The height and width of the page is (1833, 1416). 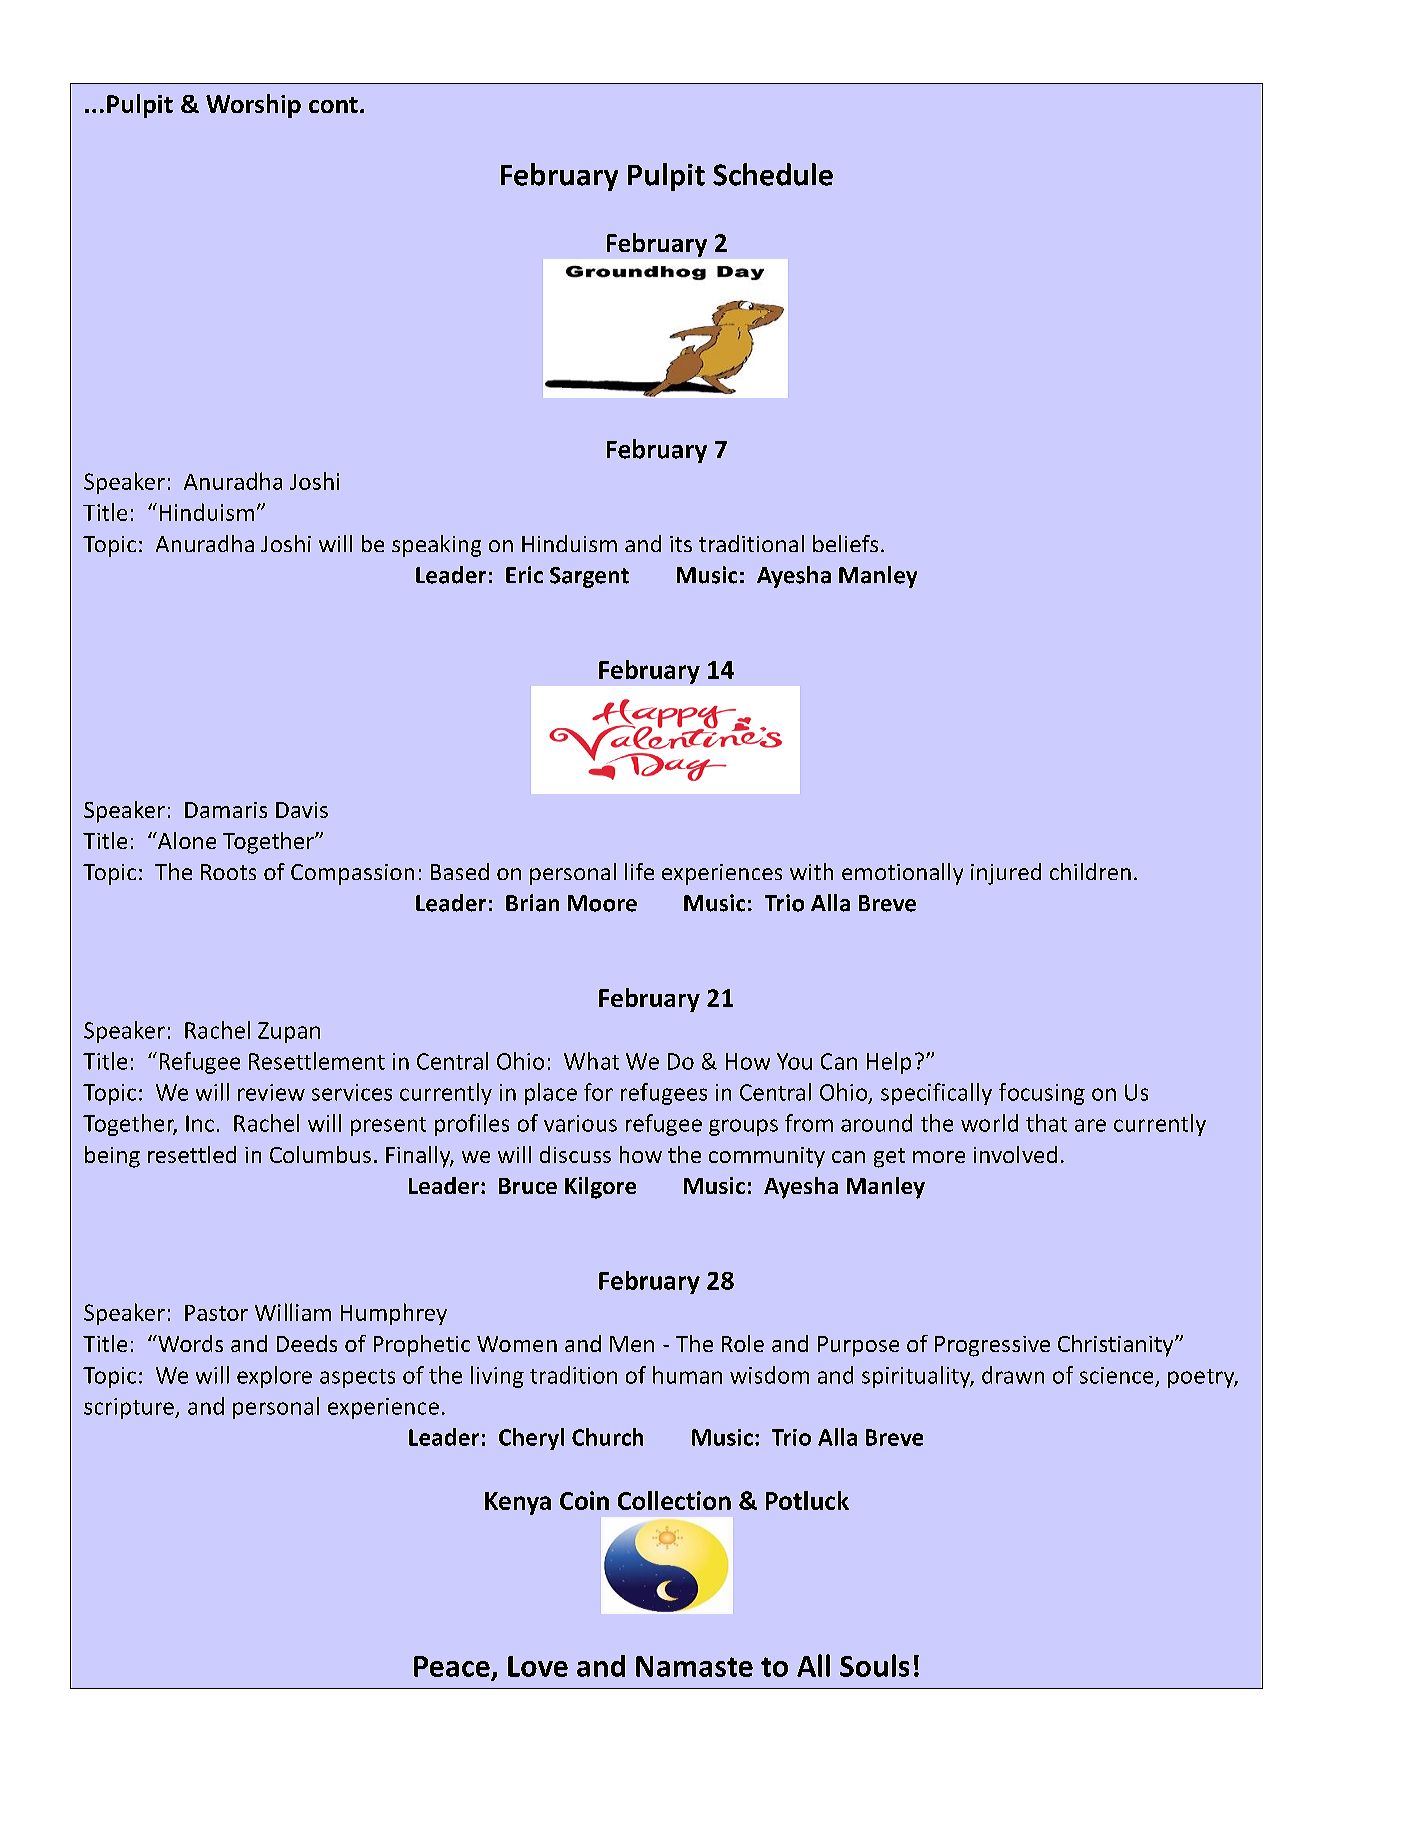 What do you see at coordinates (600, 1188) in the page?
I see `Kilgore` at bounding box center [600, 1188].
